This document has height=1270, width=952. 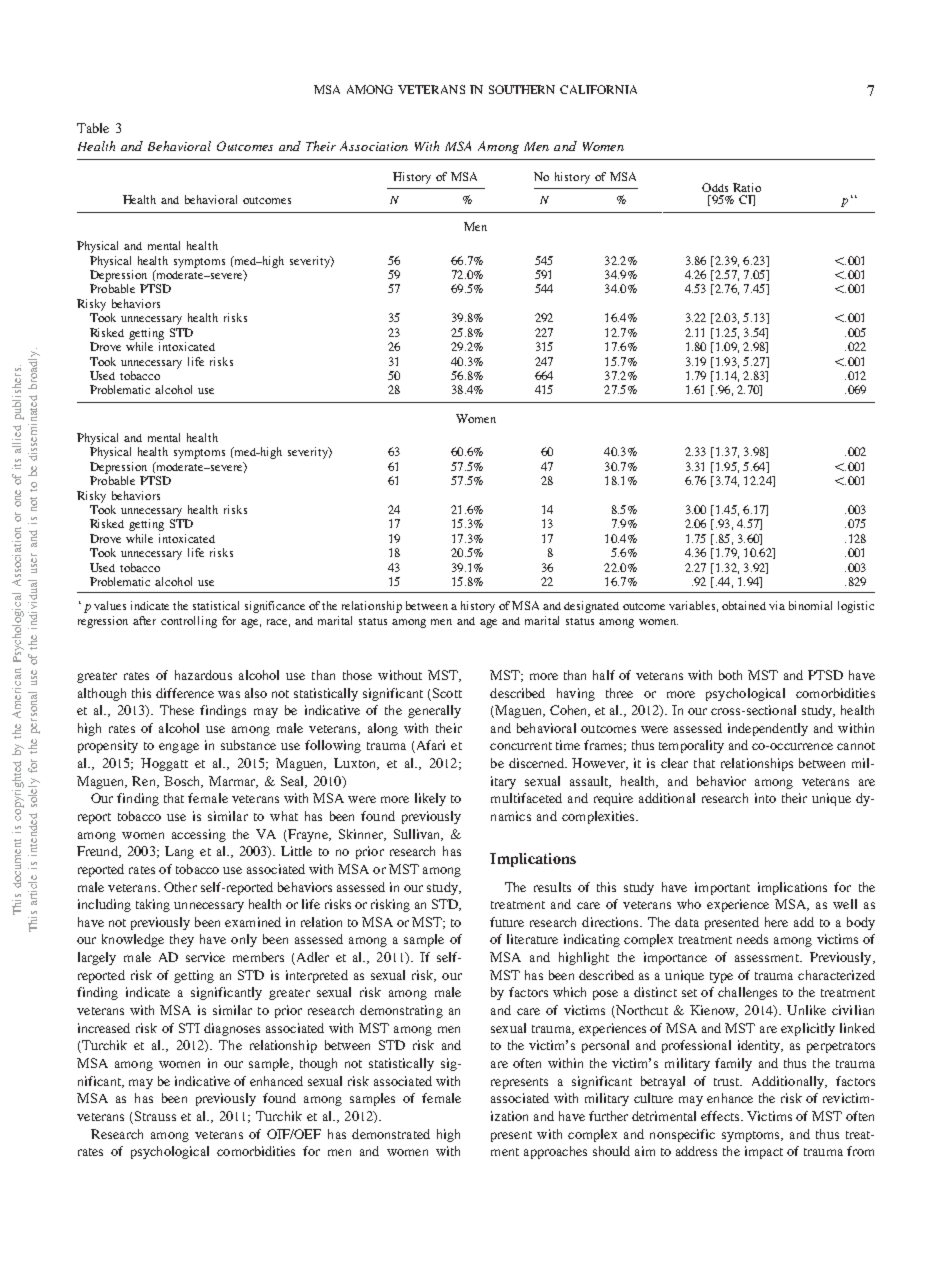 I want to click on Bosch, so click(x=183, y=782).
